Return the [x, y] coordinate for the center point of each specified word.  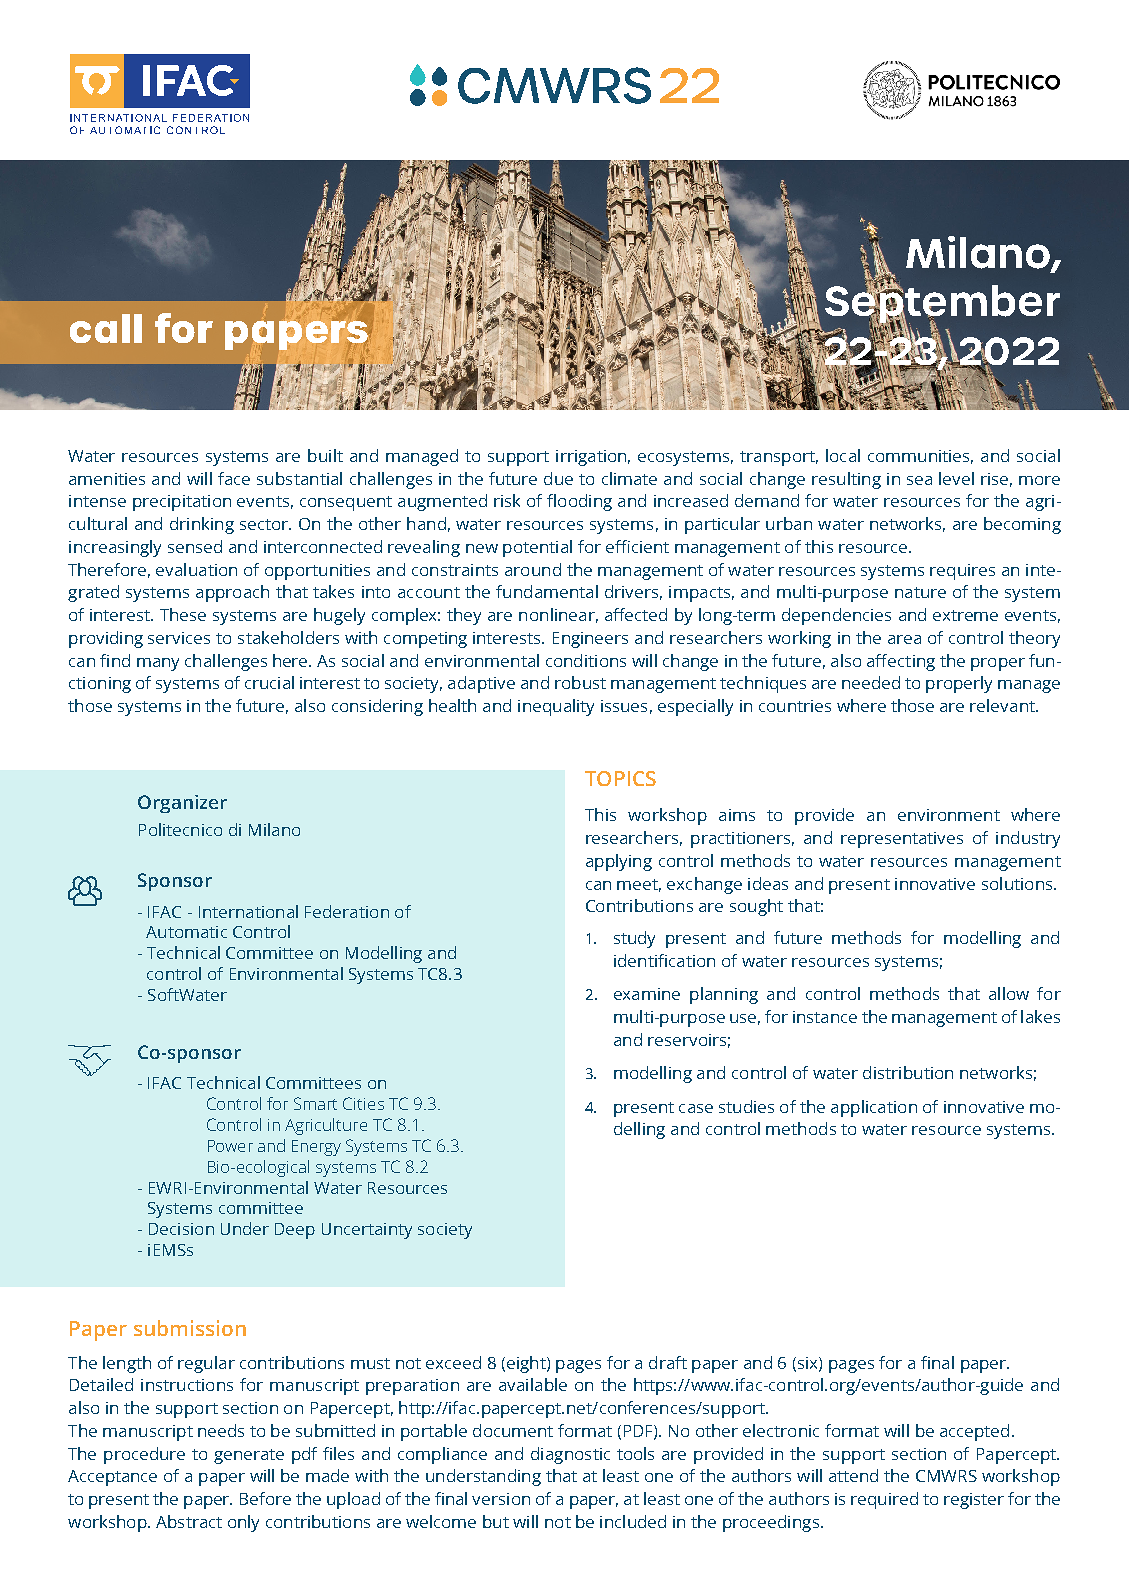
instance [825, 1017]
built [325, 455]
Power [230, 1146]
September [942, 304]
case [696, 1108]
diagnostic [570, 1455]
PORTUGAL [285, 705]
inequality [556, 707]
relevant [1003, 705]
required [884, 1500]
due [558, 478]
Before [265, 1498]
